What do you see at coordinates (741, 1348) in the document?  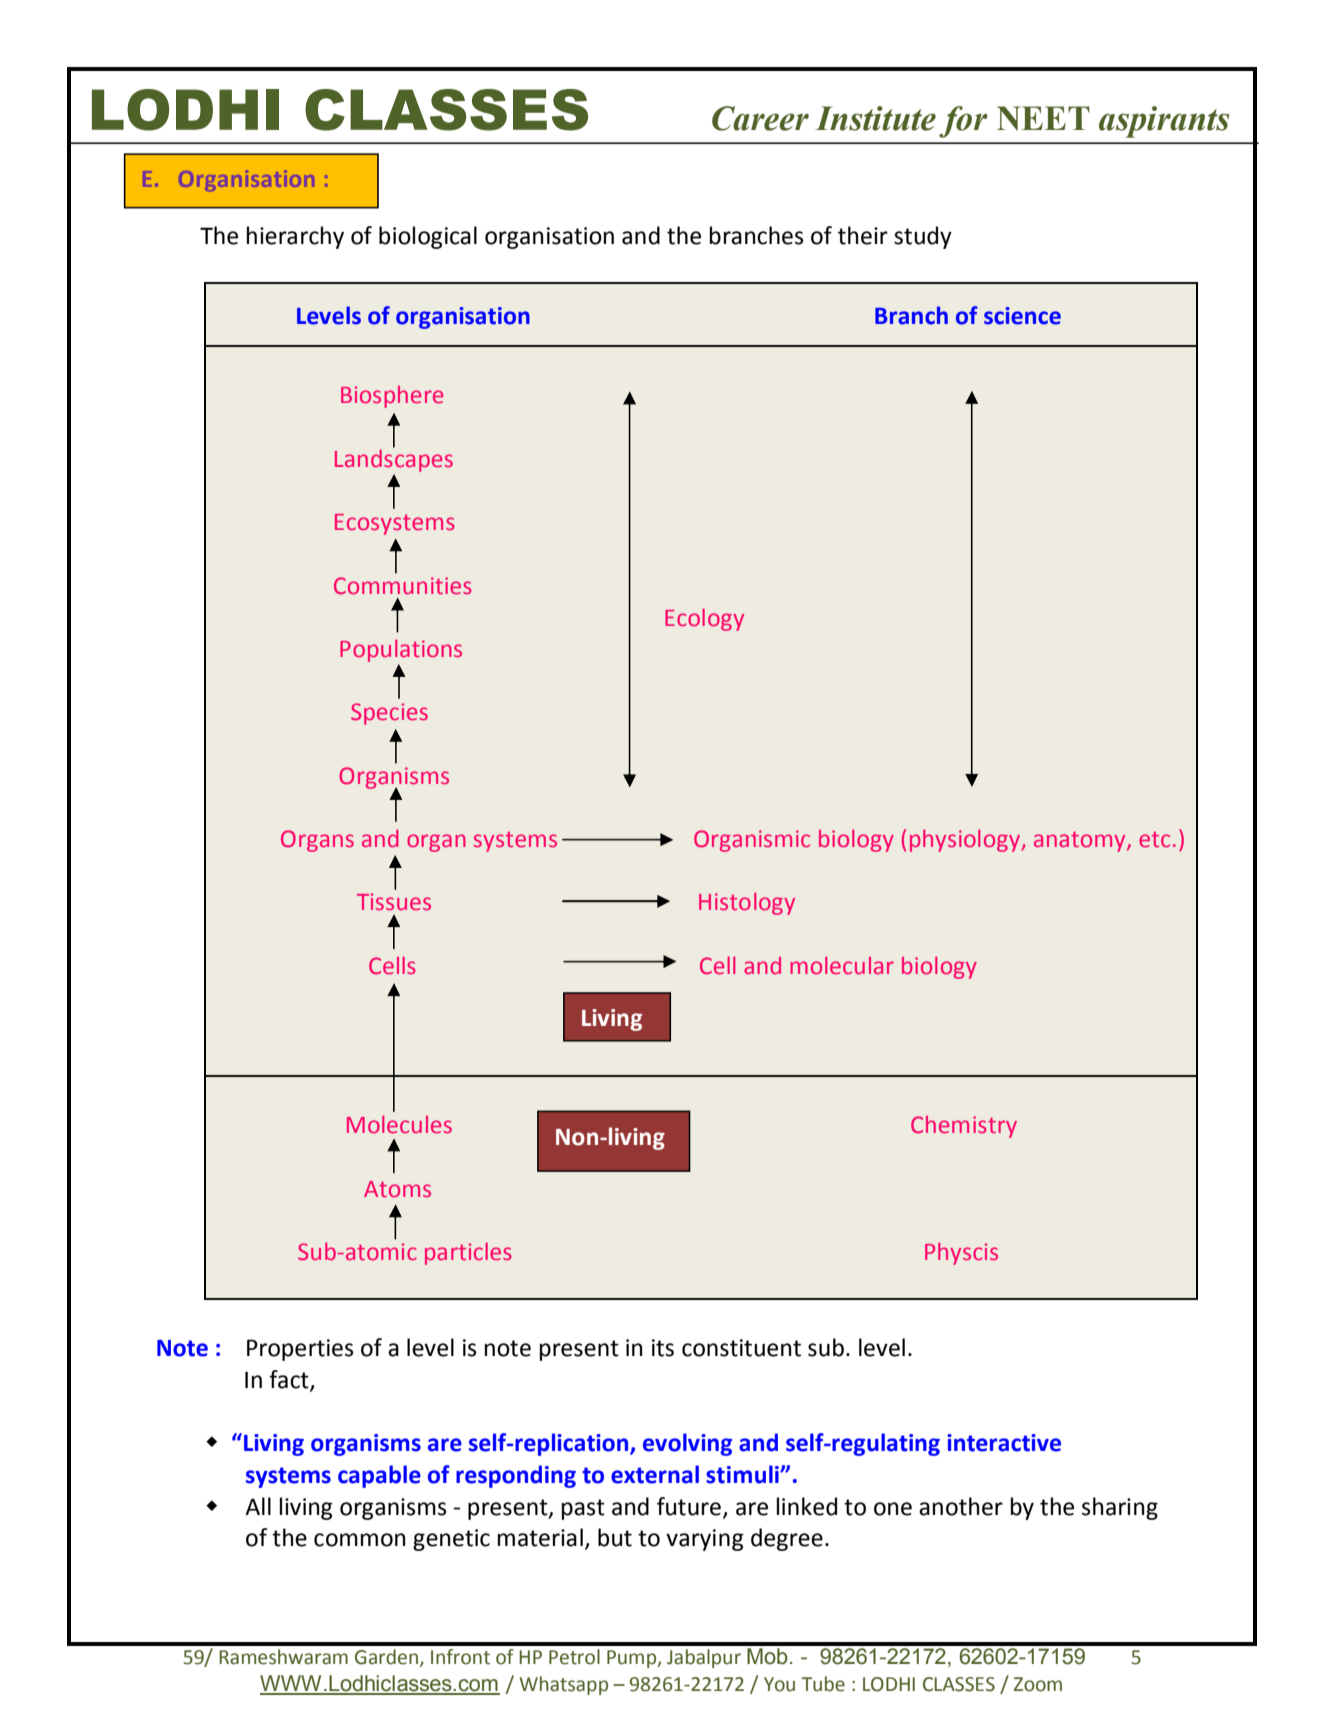 I see `constituent` at bounding box center [741, 1348].
